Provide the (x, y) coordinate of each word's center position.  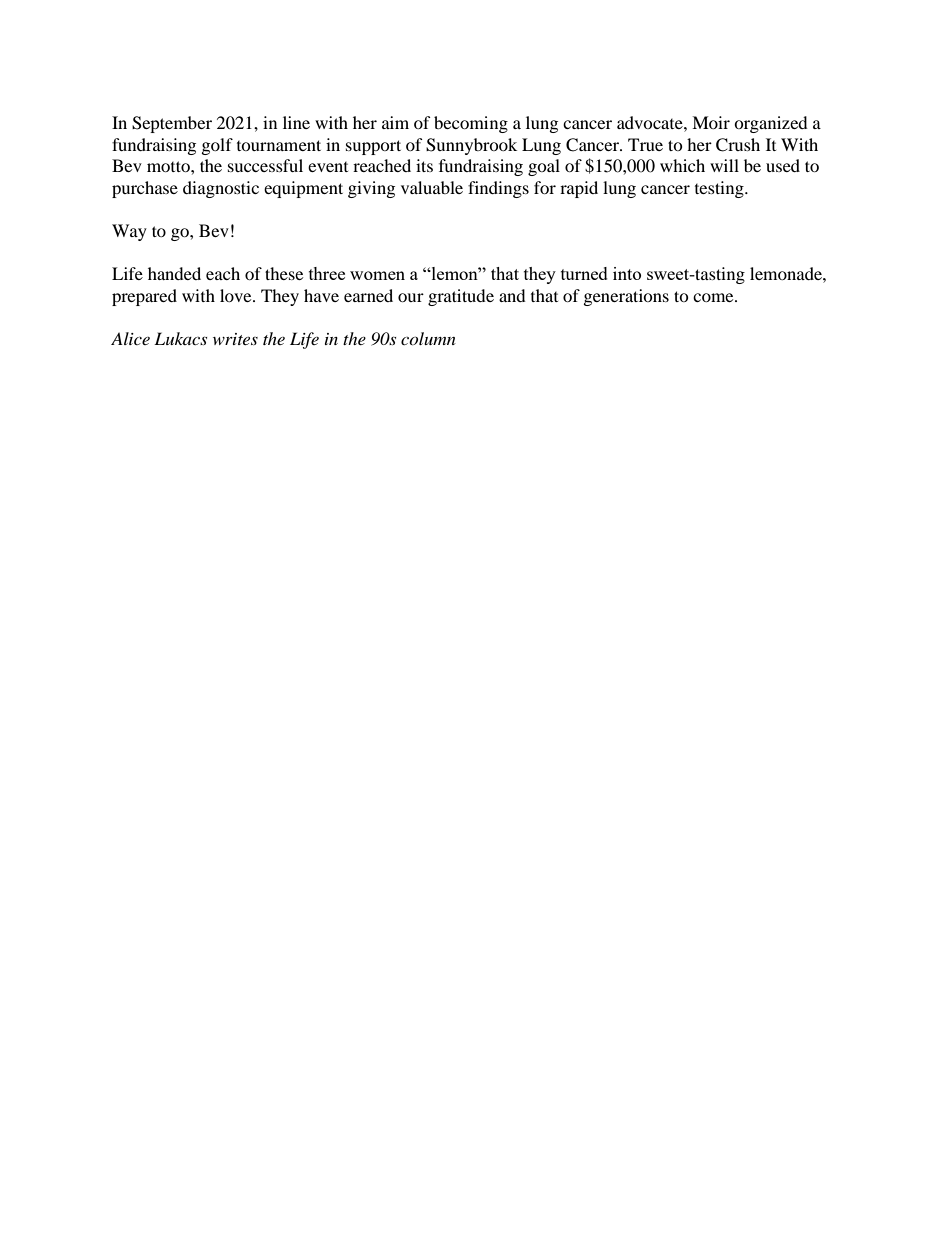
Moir (711, 122)
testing (720, 189)
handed (174, 273)
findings (498, 189)
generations (626, 297)
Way (129, 232)
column (428, 338)
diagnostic (221, 189)
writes (235, 339)
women (377, 275)
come (714, 297)
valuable (432, 187)
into (627, 273)
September (172, 124)
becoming (471, 124)
